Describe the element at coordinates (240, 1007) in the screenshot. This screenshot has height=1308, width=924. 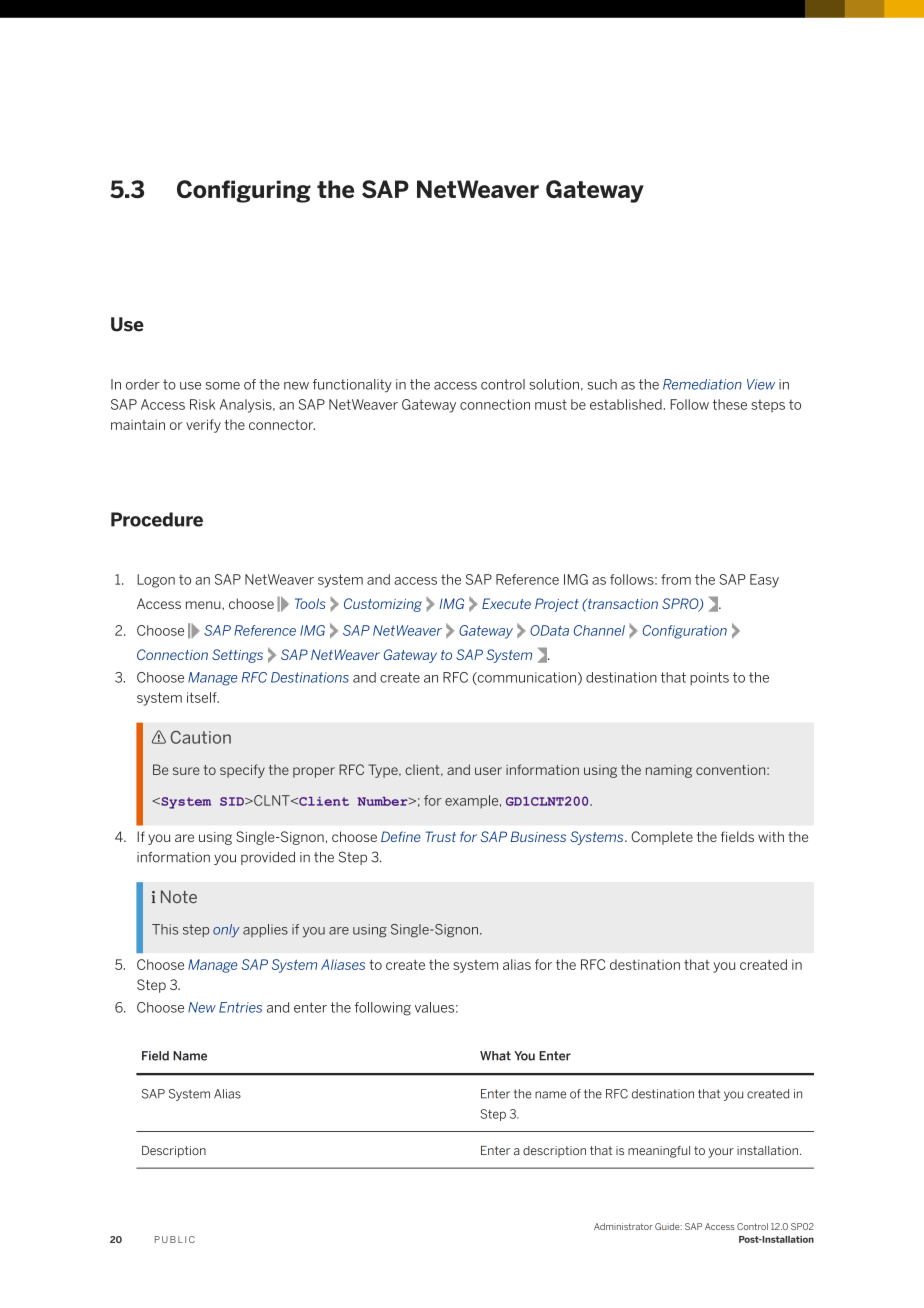
I see `Entries` at that location.
